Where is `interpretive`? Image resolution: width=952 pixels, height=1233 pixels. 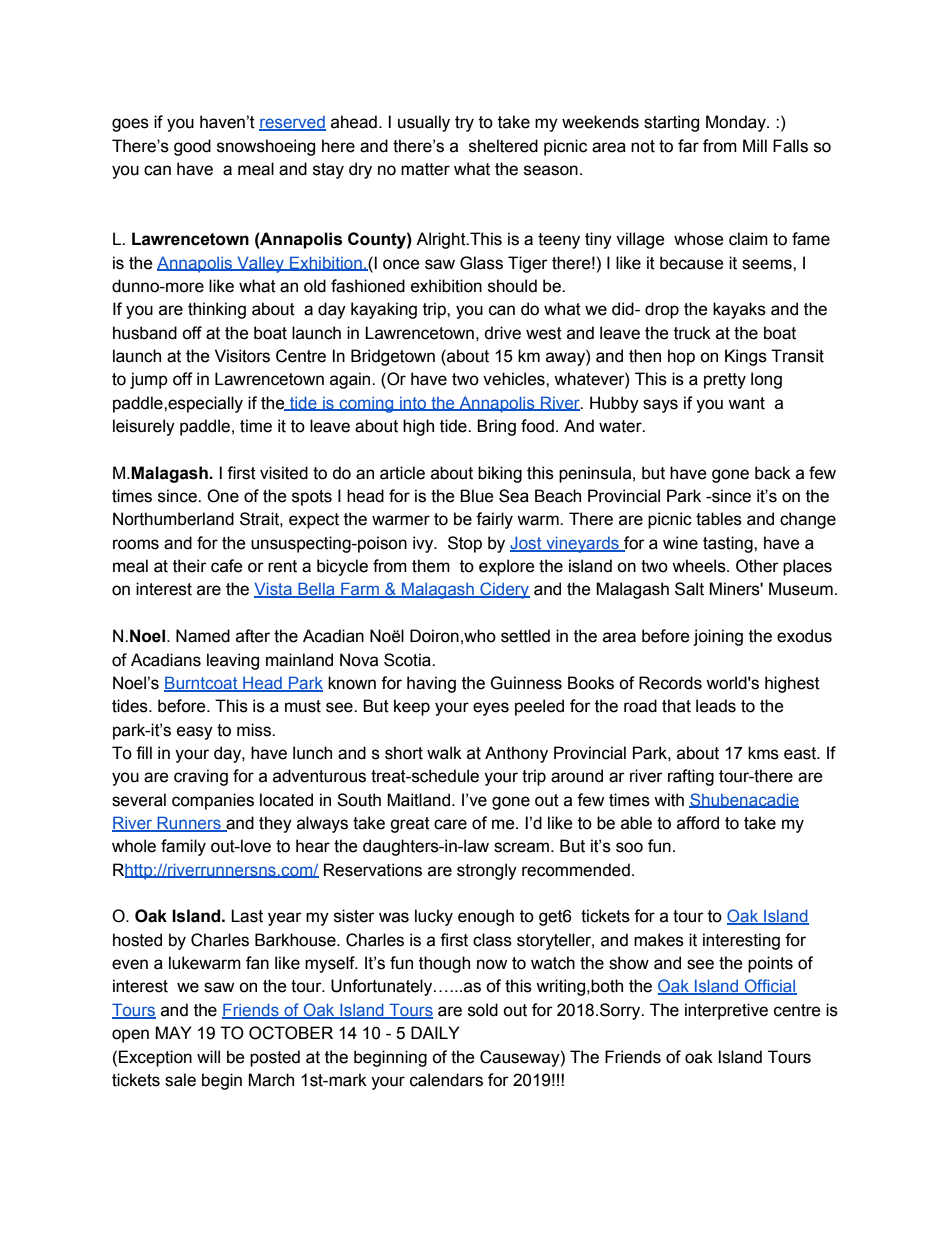
interpretive is located at coordinates (726, 1011).
